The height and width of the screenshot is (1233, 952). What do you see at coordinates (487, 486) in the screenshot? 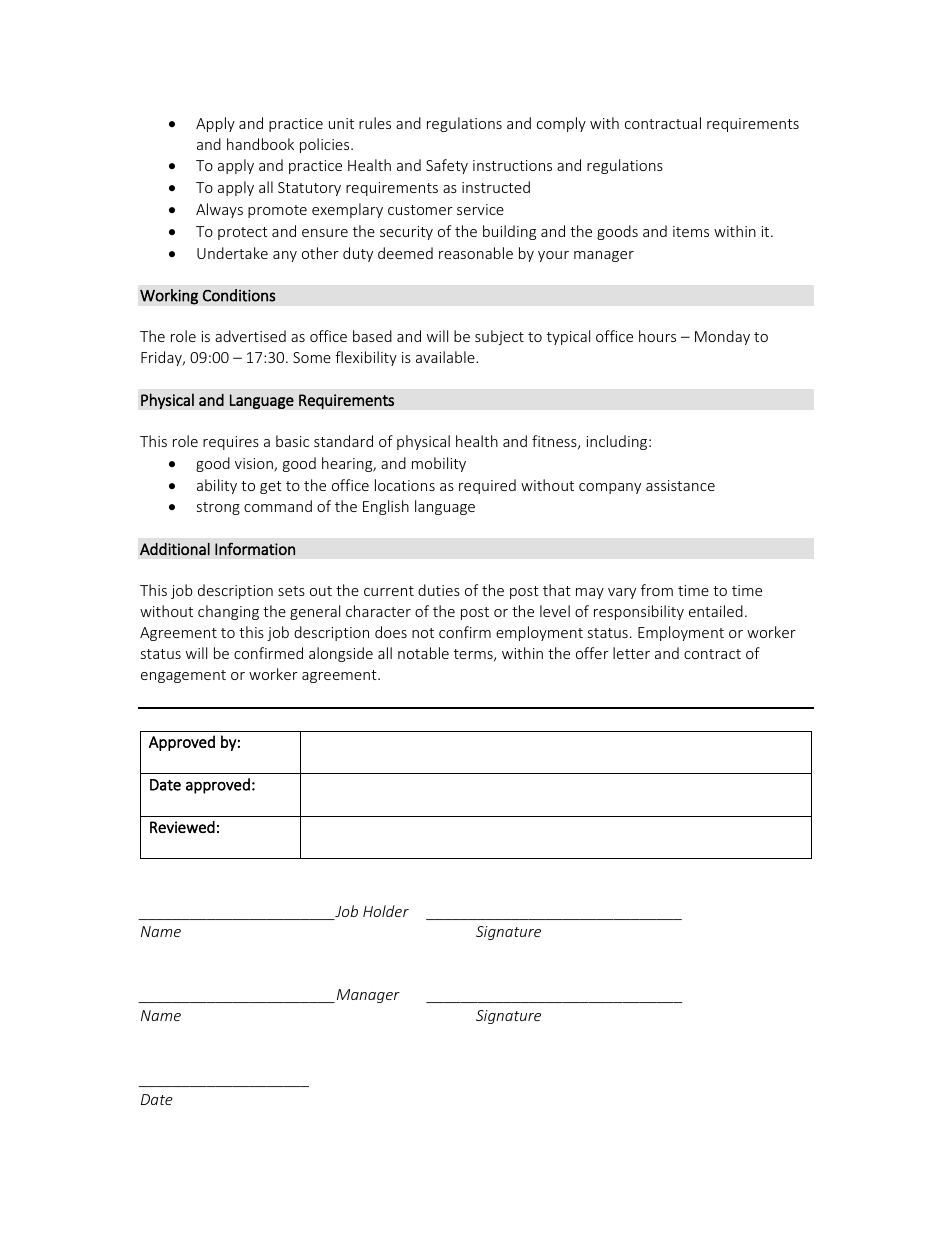
I see `required` at bounding box center [487, 486].
